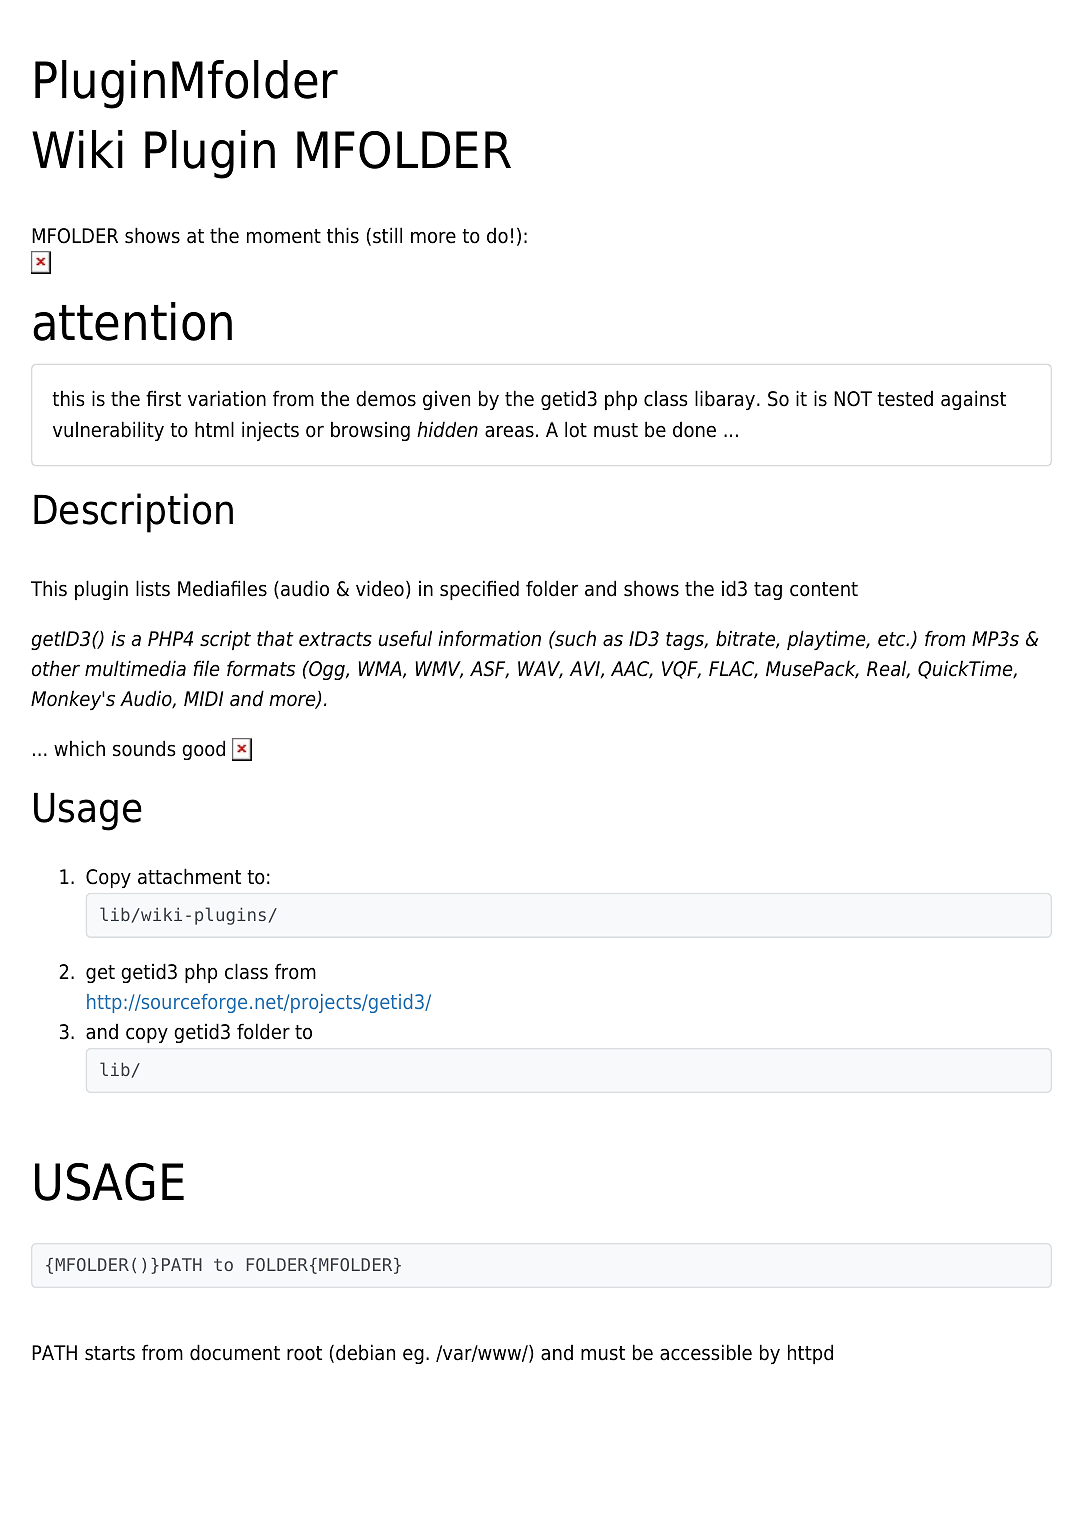 This screenshot has height=1532, width=1083. Describe the element at coordinates (110, 1353) in the screenshot. I see `starts` at that location.
